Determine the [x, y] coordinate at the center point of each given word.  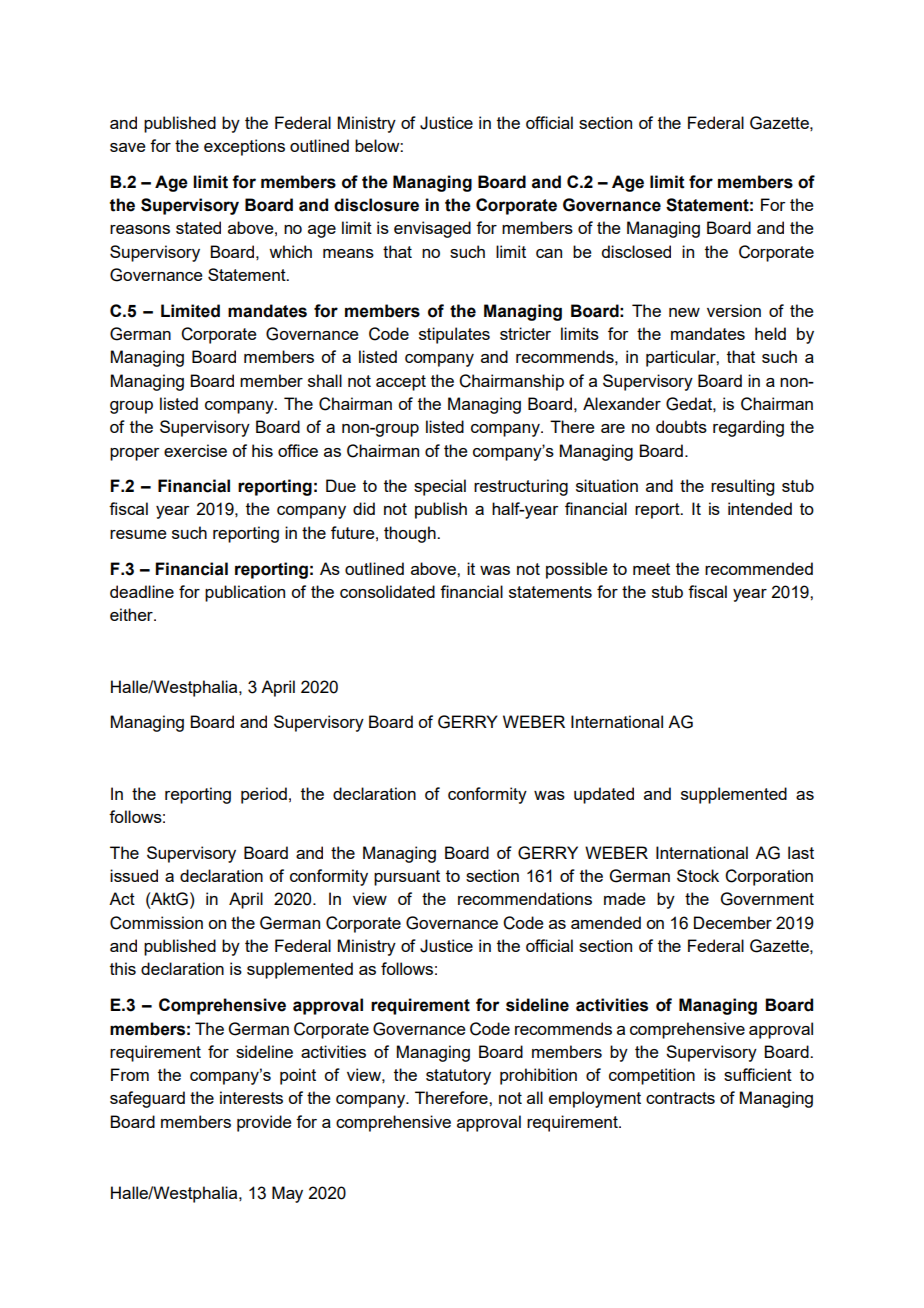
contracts [680, 1098]
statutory [458, 1077]
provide [264, 1123]
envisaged [432, 229]
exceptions [244, 147]
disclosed [636, 251]
